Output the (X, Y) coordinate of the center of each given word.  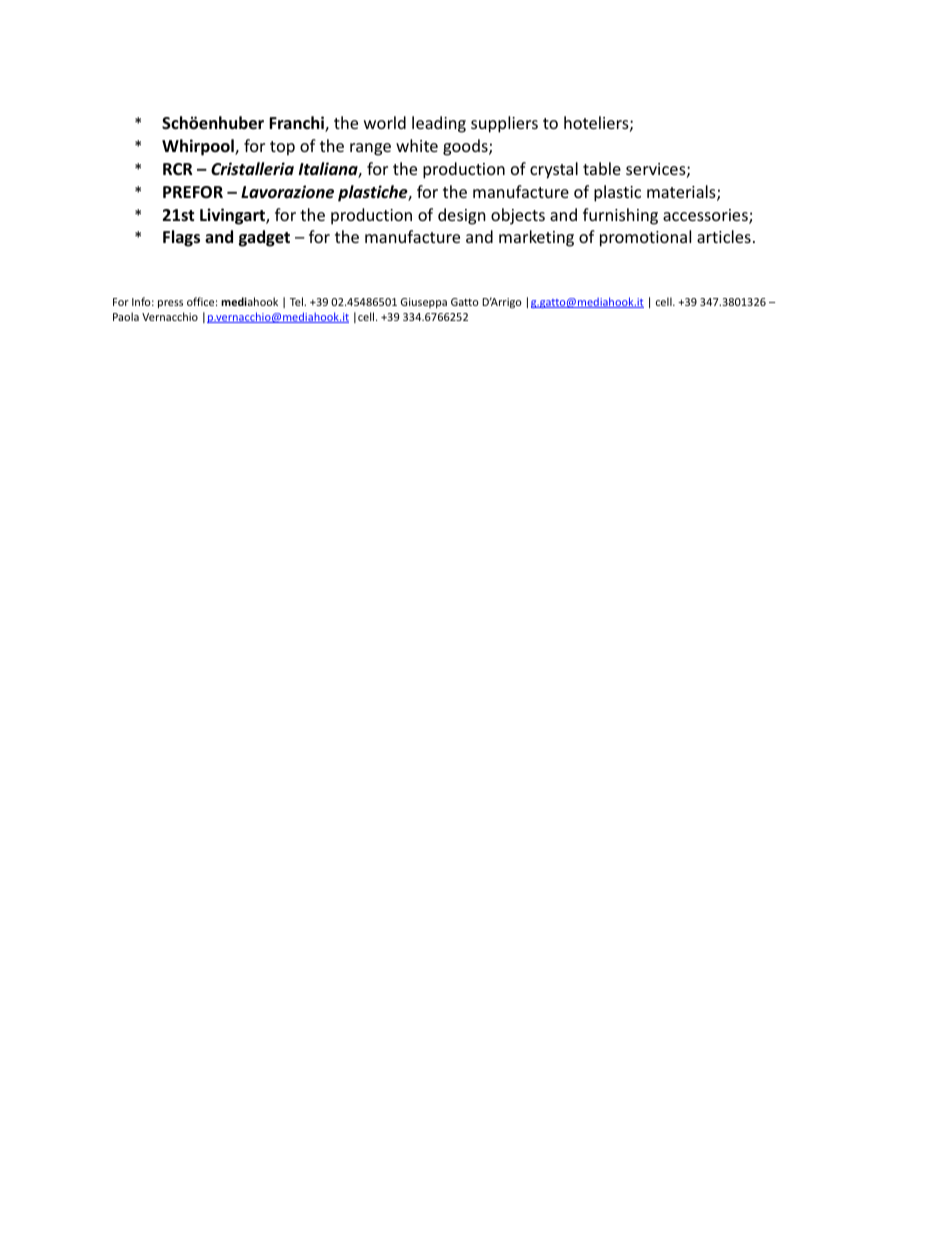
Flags (181, 238)
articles (724, 236)
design (462, 216)
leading (439, 124)
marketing (536, 238)
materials (682, 193)
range (370, 149)
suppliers (504, 124)
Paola (126, 316)
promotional (645, 238)
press (170, 304)
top (282, 148)
